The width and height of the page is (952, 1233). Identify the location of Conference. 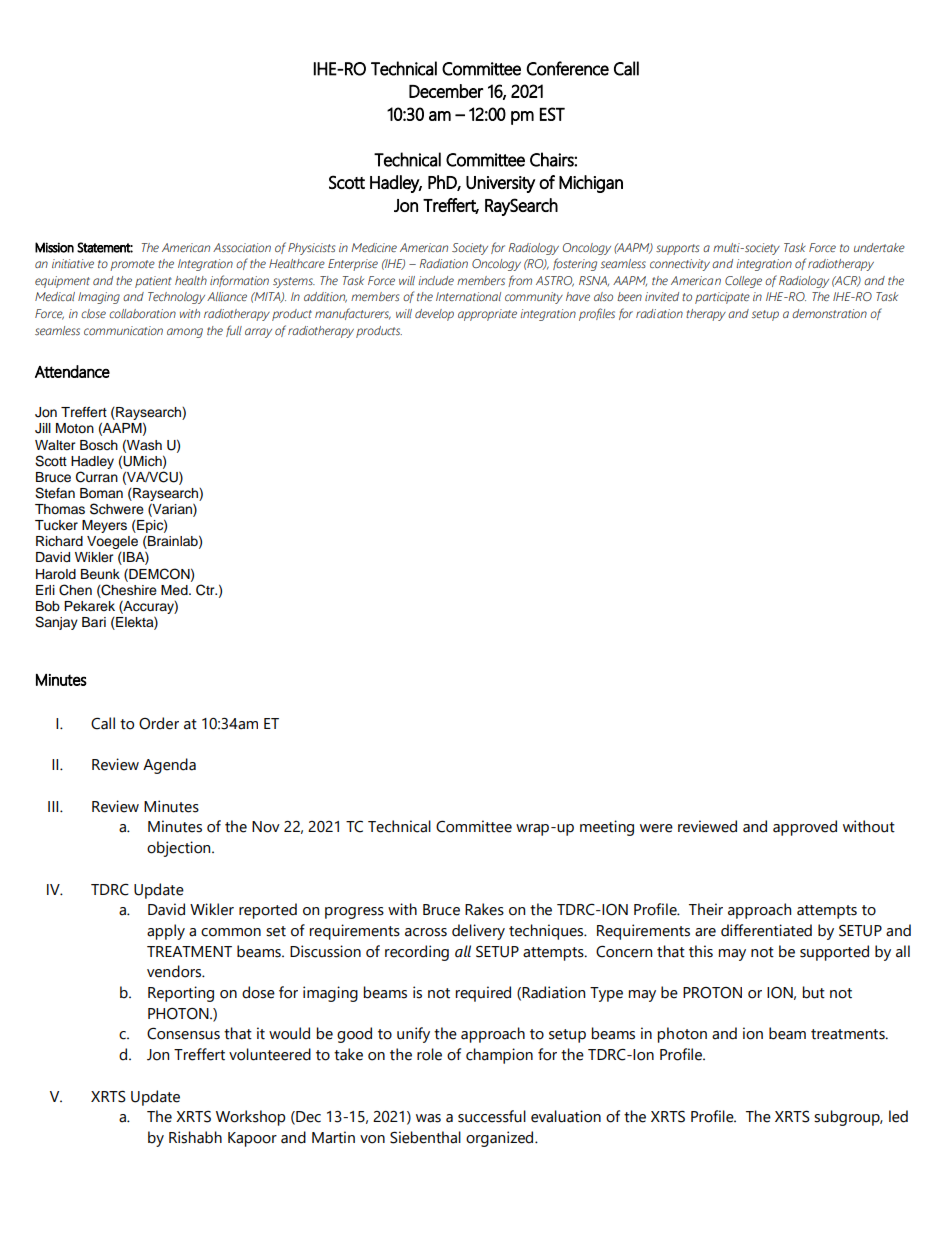
(568, 68).
